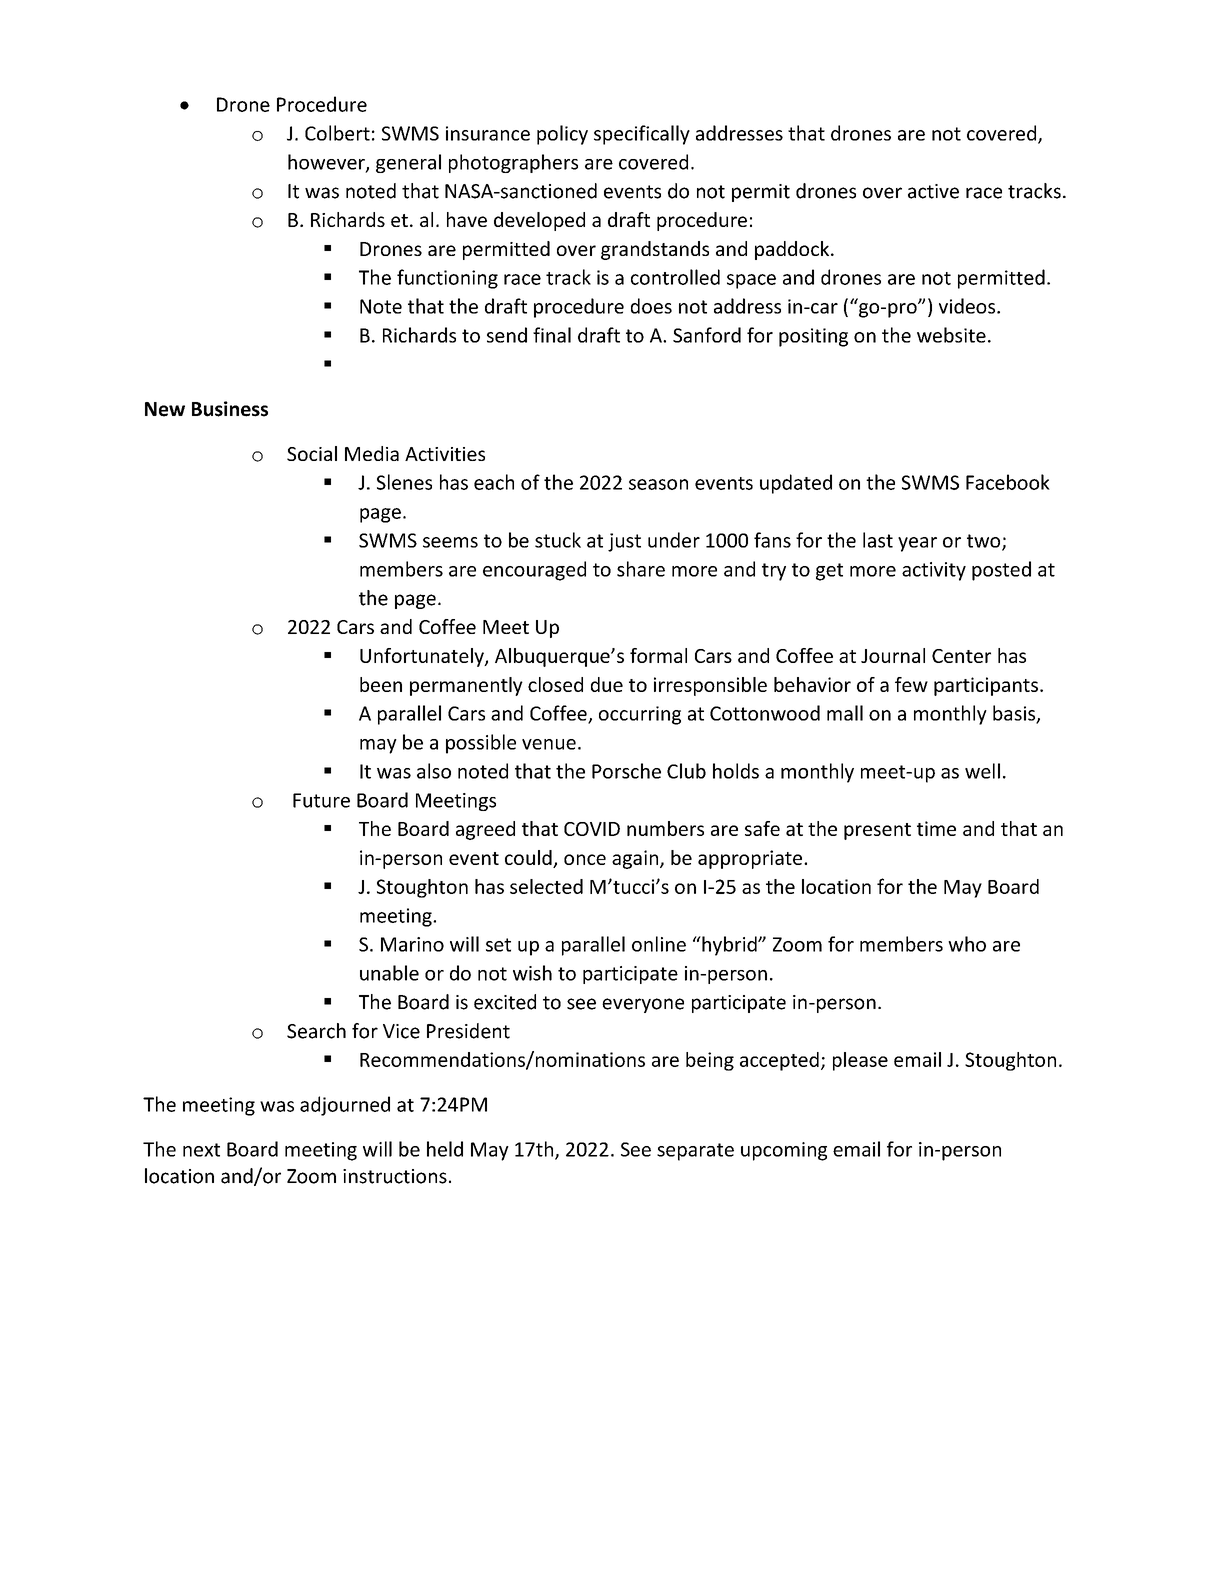  I want to click on venue, so click(549, 744).
